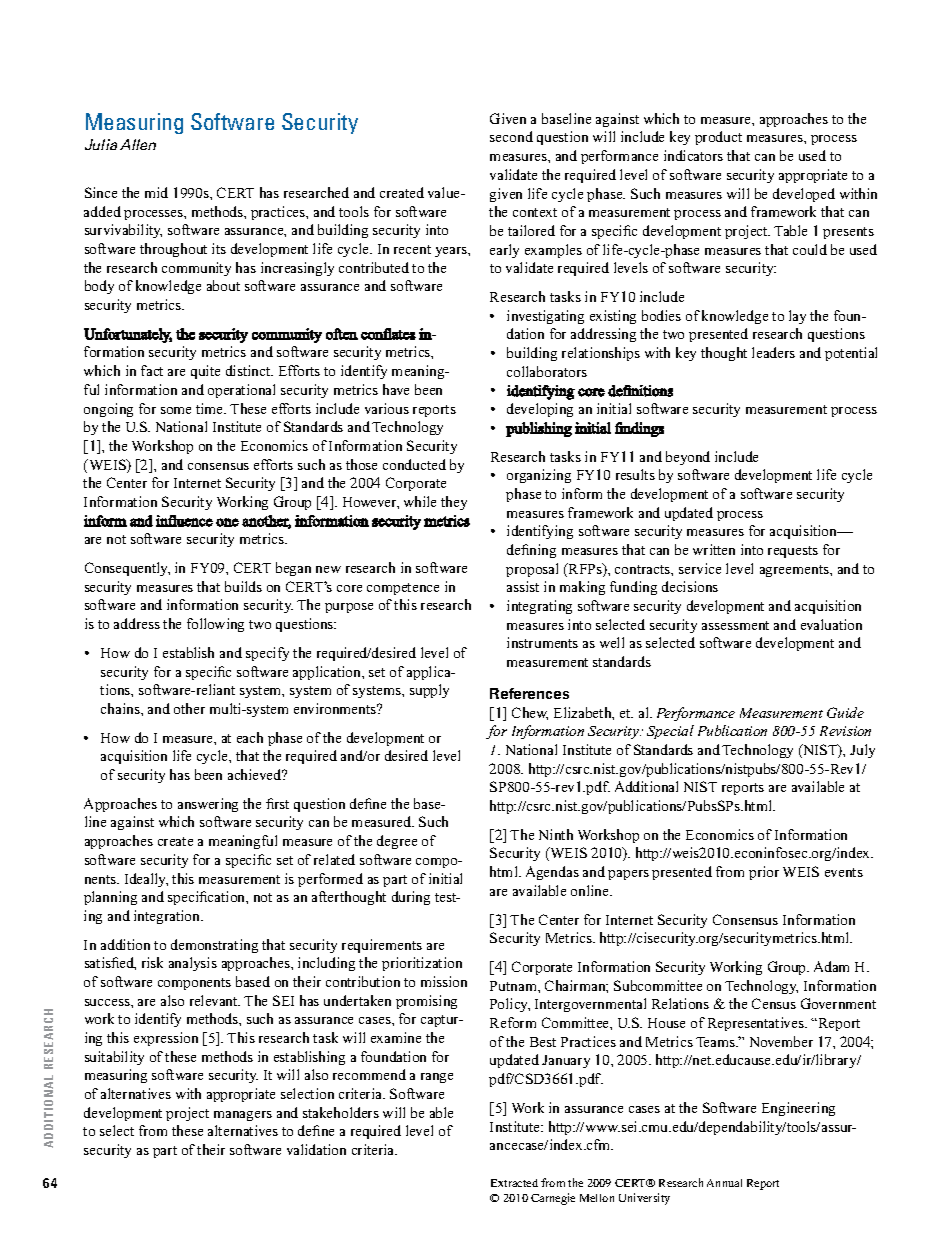 The width and height of the screenshot is (952, 1233). What do you see at coordinates (556, 834) in the screenshot?
I see `Ninth` at bounding box center [556, 834].
